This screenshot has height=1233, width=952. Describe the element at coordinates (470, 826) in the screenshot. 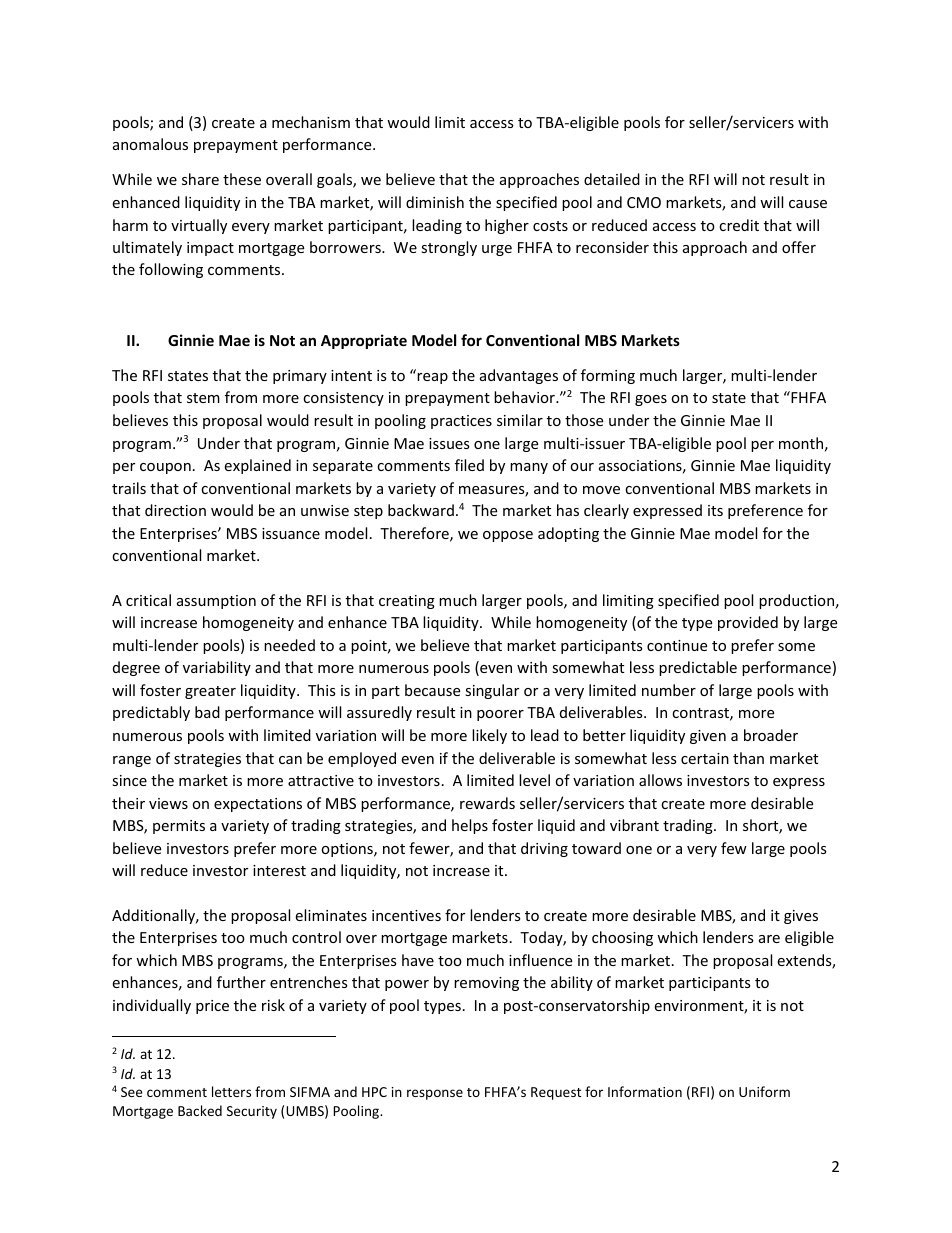

I see `helps` at that location.
